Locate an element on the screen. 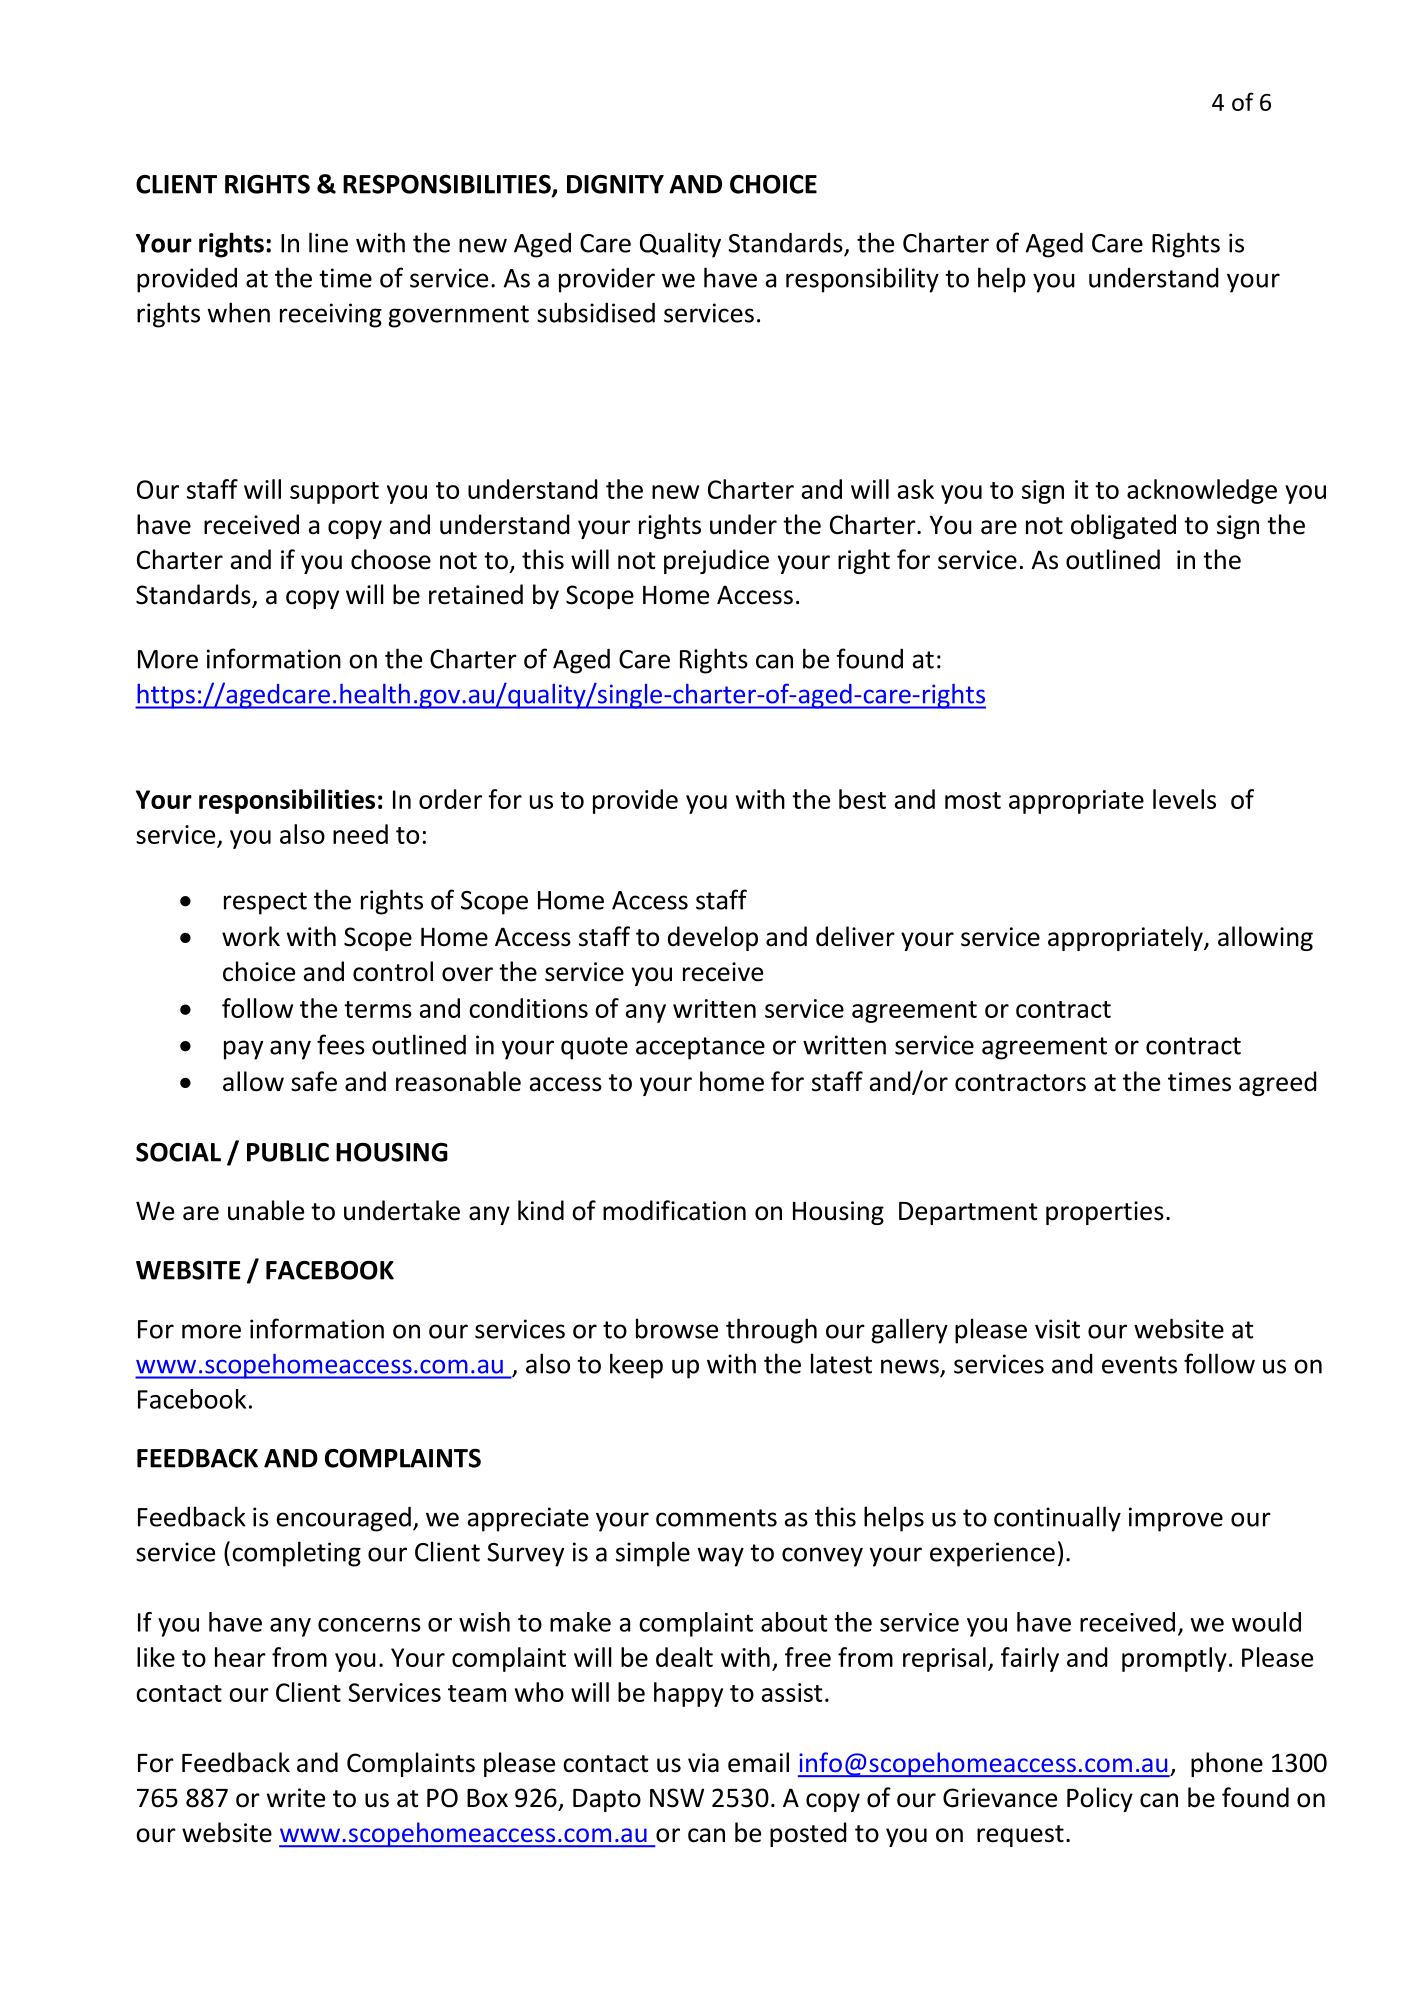 The height and width of the screenshot is (2015, 1425). support is located at coordinates (334, 493).
